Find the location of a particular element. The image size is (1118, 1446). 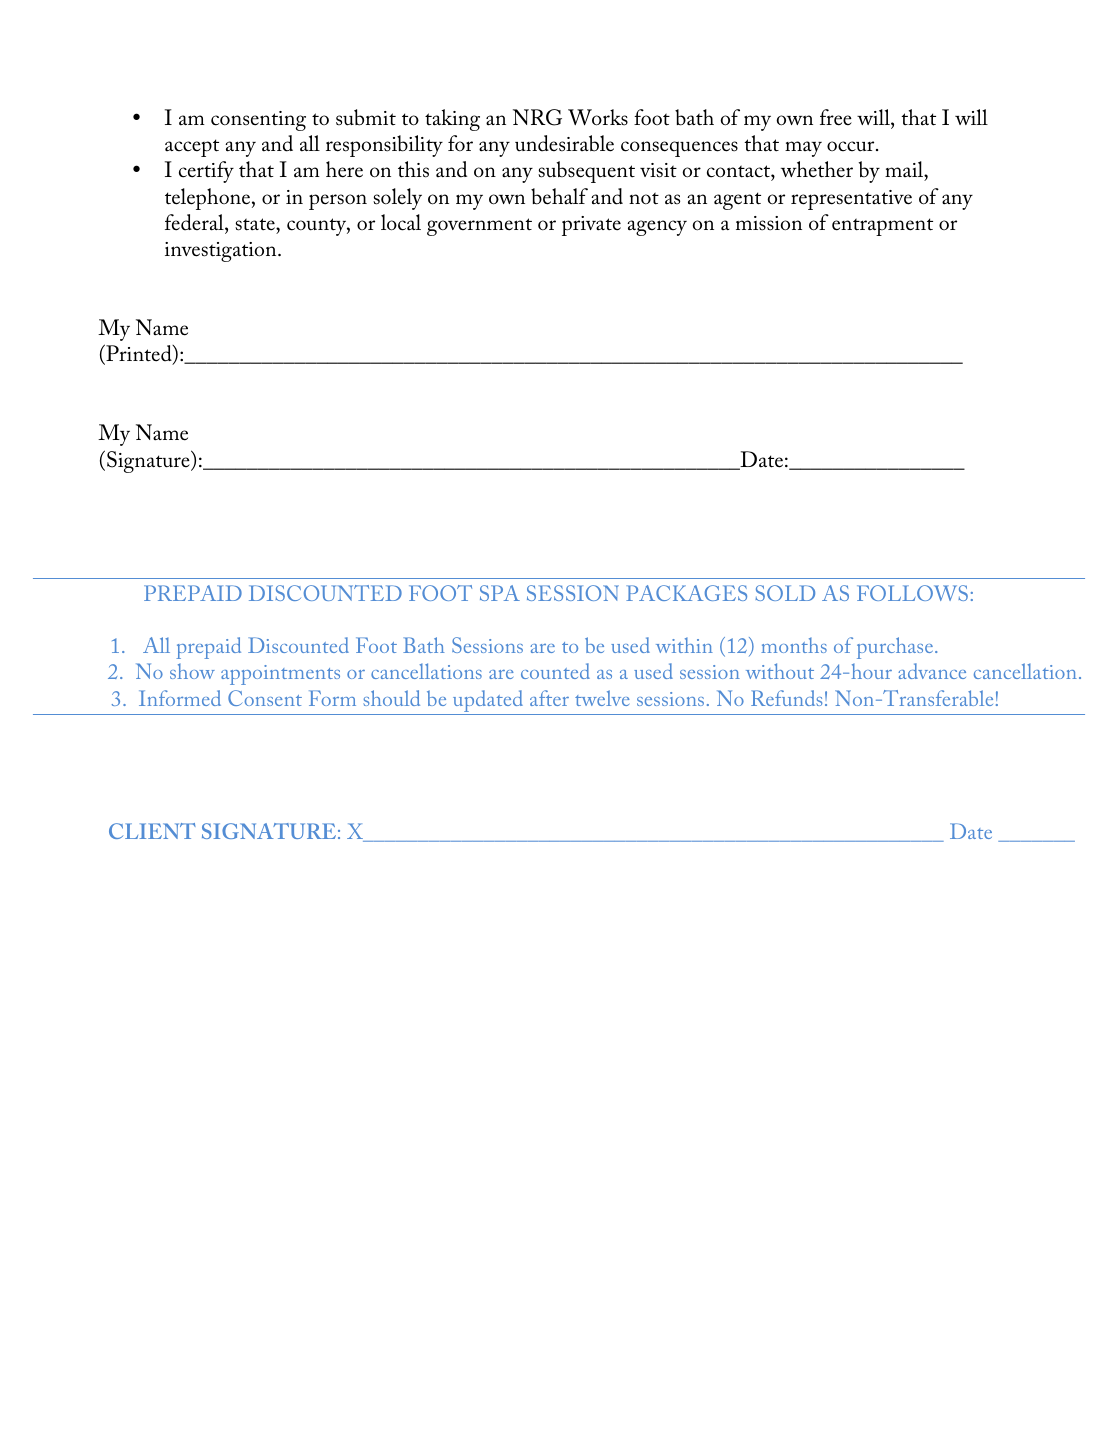

entrapment is located at coordinates (882, 227).
